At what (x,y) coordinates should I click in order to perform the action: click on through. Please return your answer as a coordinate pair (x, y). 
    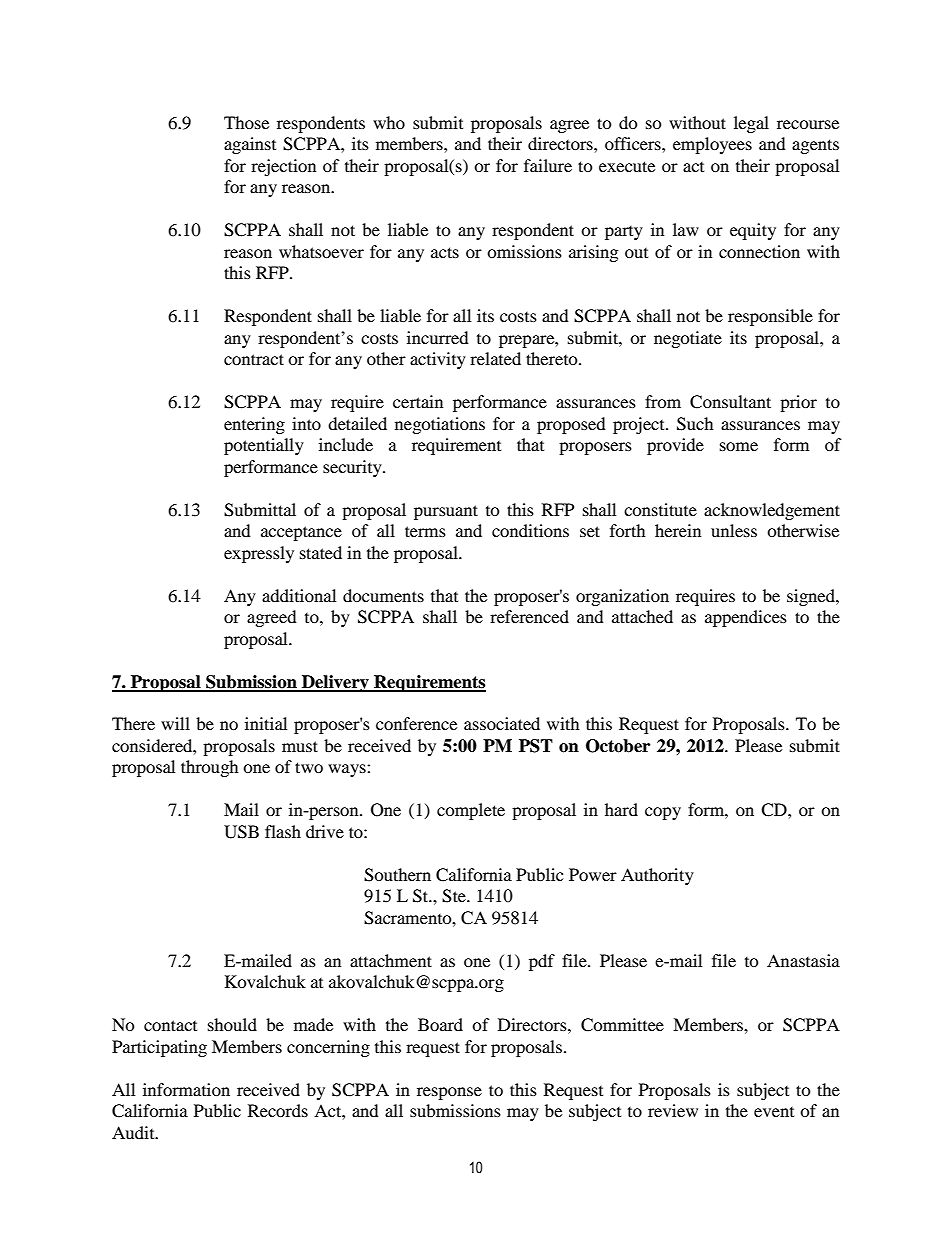
    Looking at the image, I should click on (210, 768).
